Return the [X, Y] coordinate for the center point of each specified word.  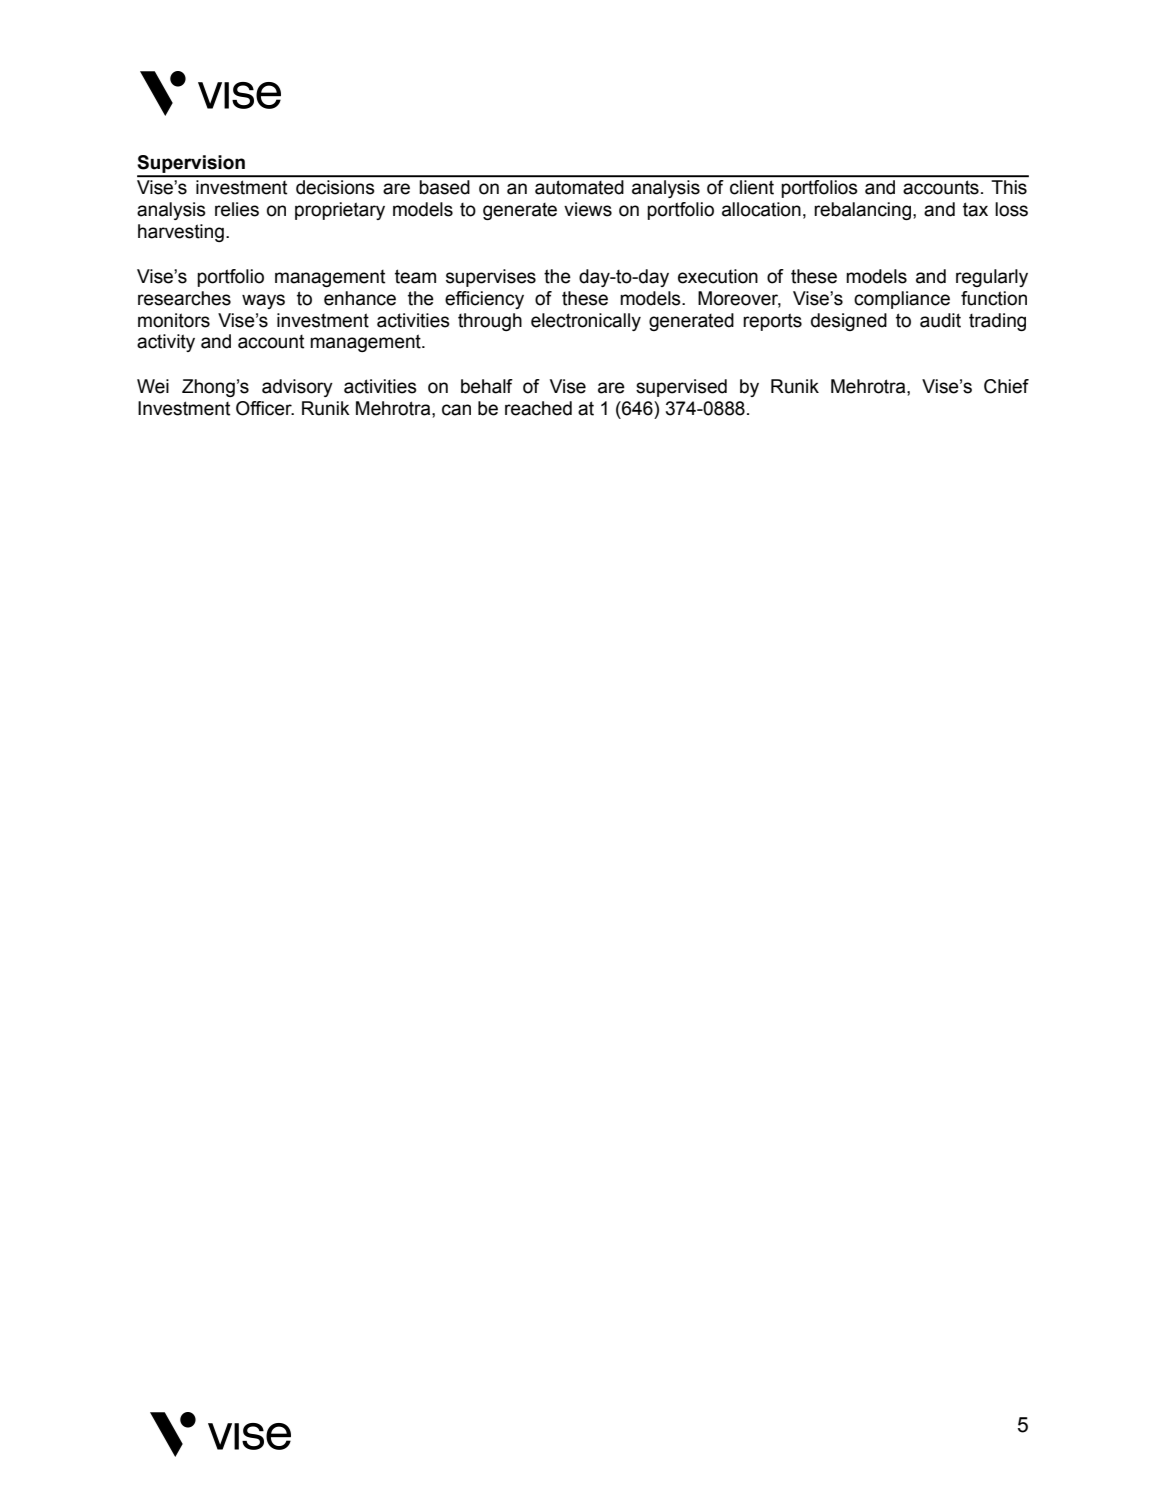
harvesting [181, 233]
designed [849, 322]
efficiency [484, 300]
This [1009, 187]
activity [166, 343]
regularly [992, 278]
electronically [586, 322]
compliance [902, 300]
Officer [265, 408]
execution [718, 276]
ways [263, 301]
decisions [335, 187]
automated [579, 187]
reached [538, 408]
